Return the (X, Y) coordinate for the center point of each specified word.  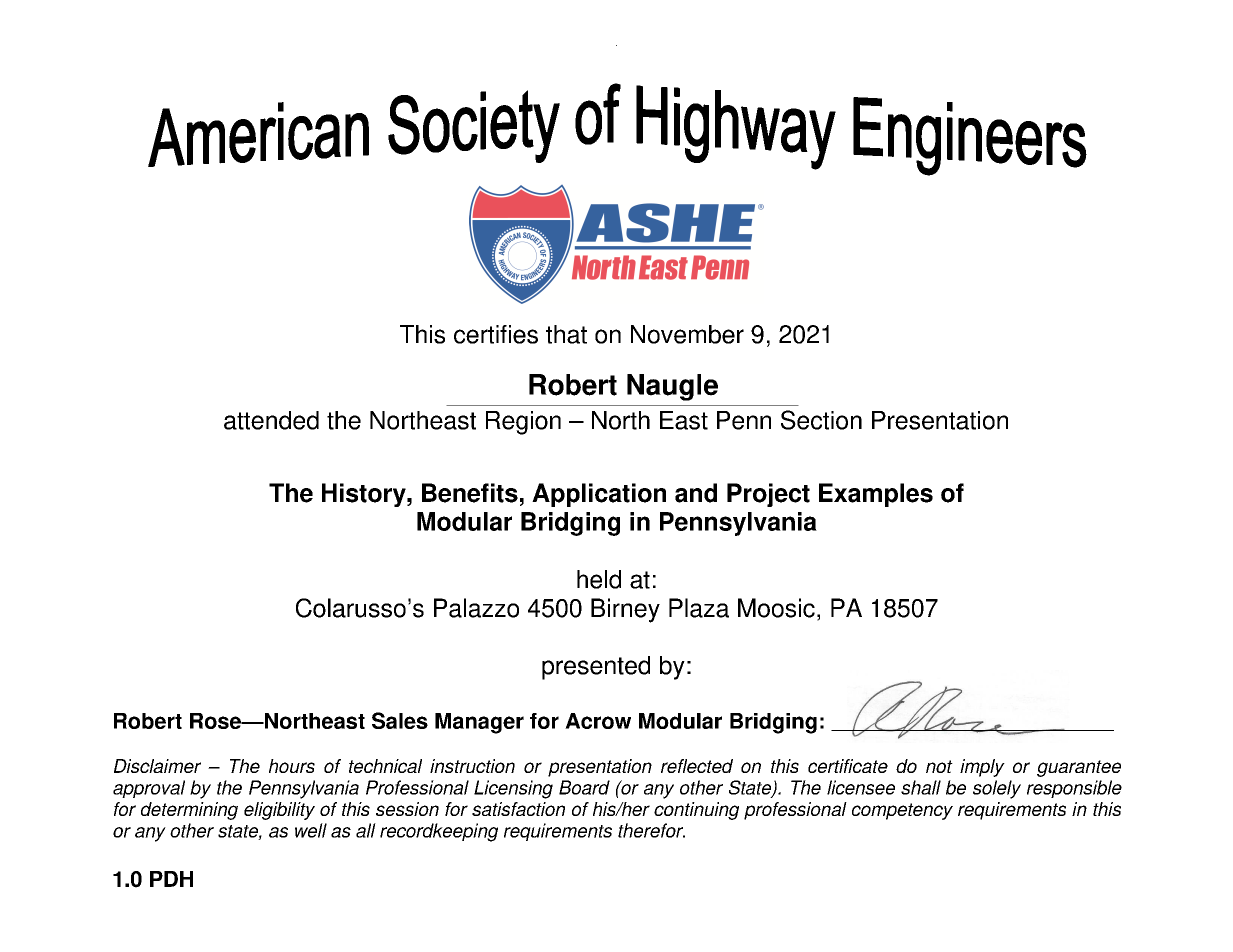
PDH (171, 879)
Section (821, 420)
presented (596, 668)
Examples (876, 495)
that (566, 334)
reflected (697, 766)
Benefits (470, 493)
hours (292, 766)
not (939, 766)
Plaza (699, 608)
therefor (651, 830)
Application (599, 495)
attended (271, 420)
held (599, 579)
